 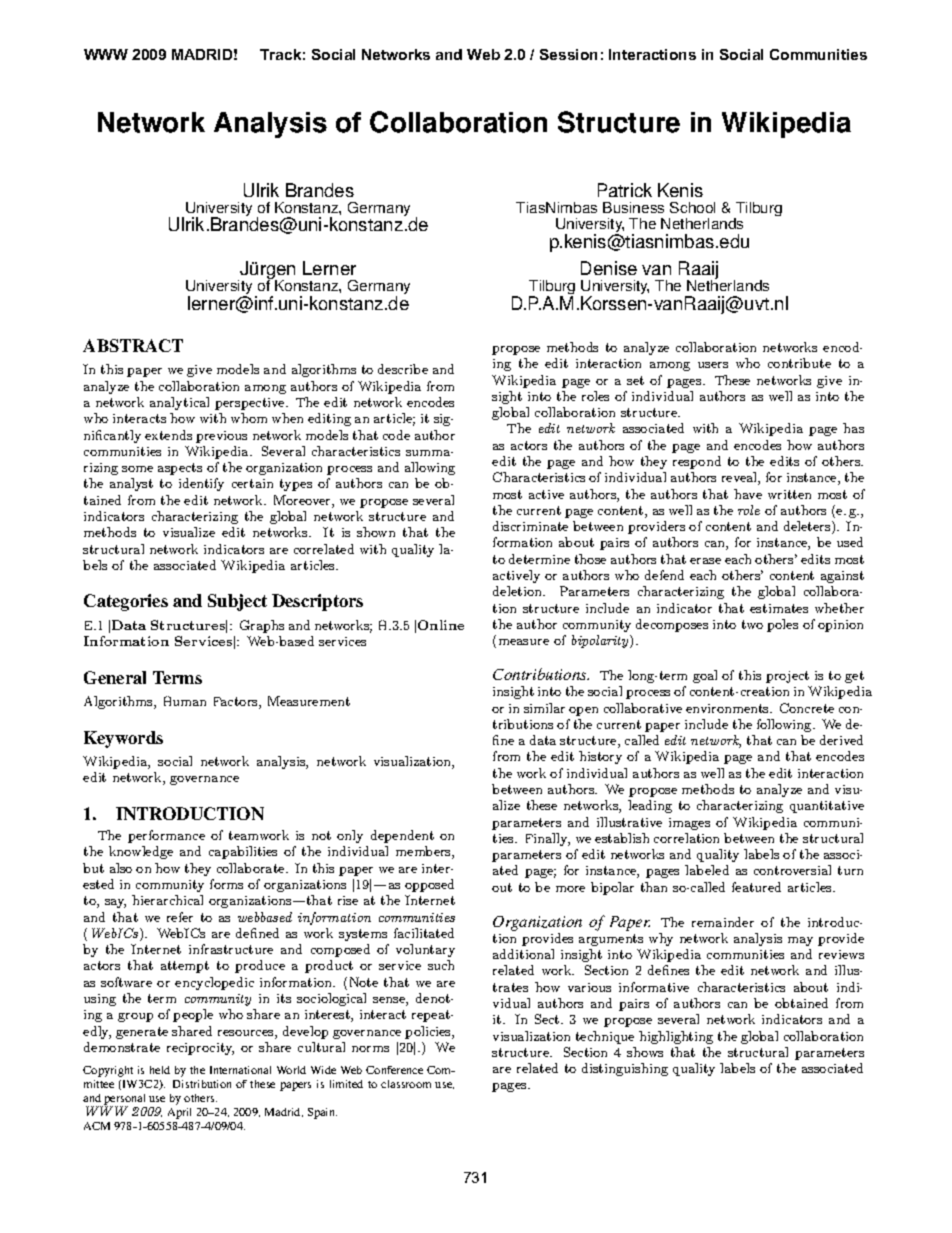 I want to click on Online, so click(x=441, y=625).
